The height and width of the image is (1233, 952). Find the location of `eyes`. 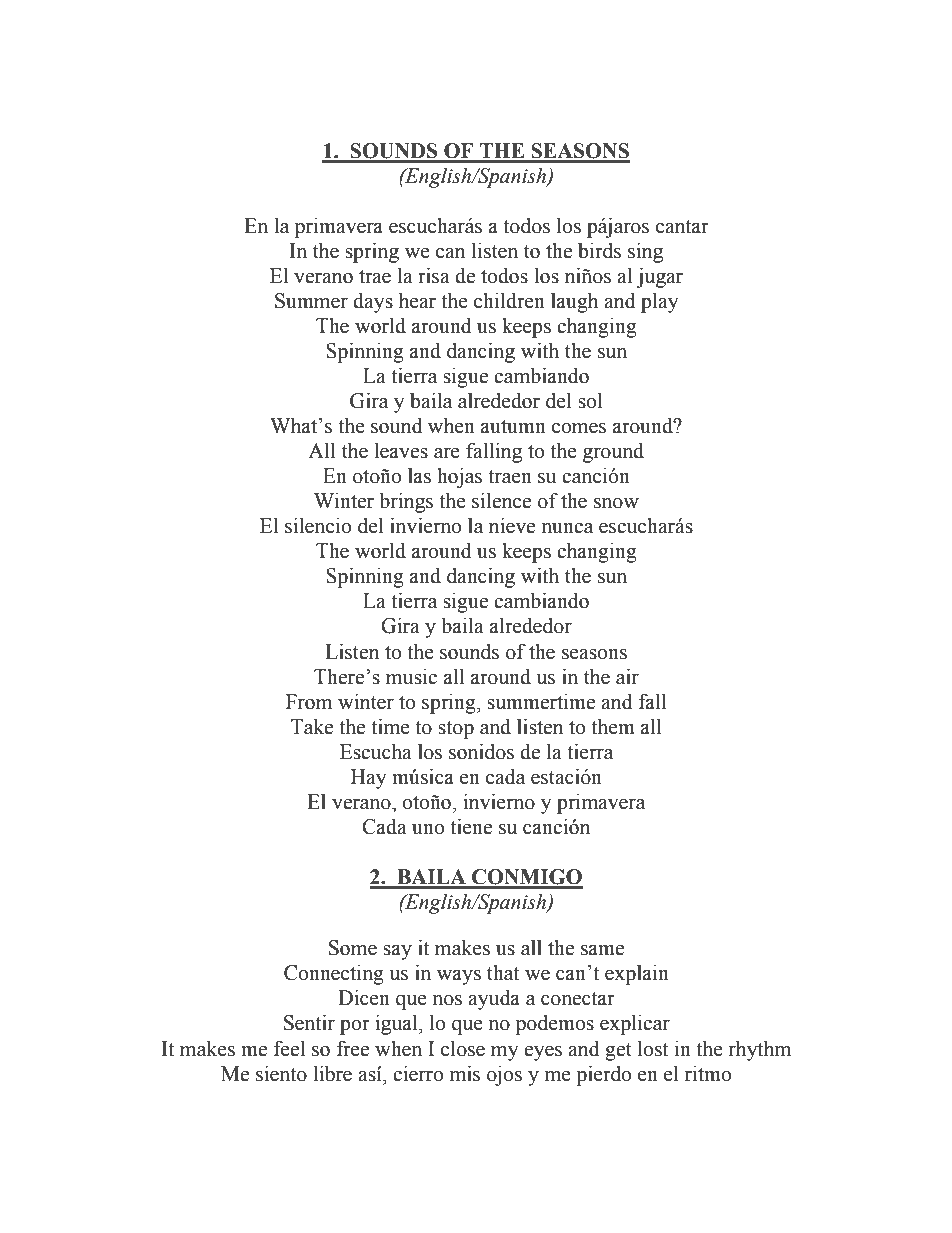

eyes is located at coordinates (543, 1053).
